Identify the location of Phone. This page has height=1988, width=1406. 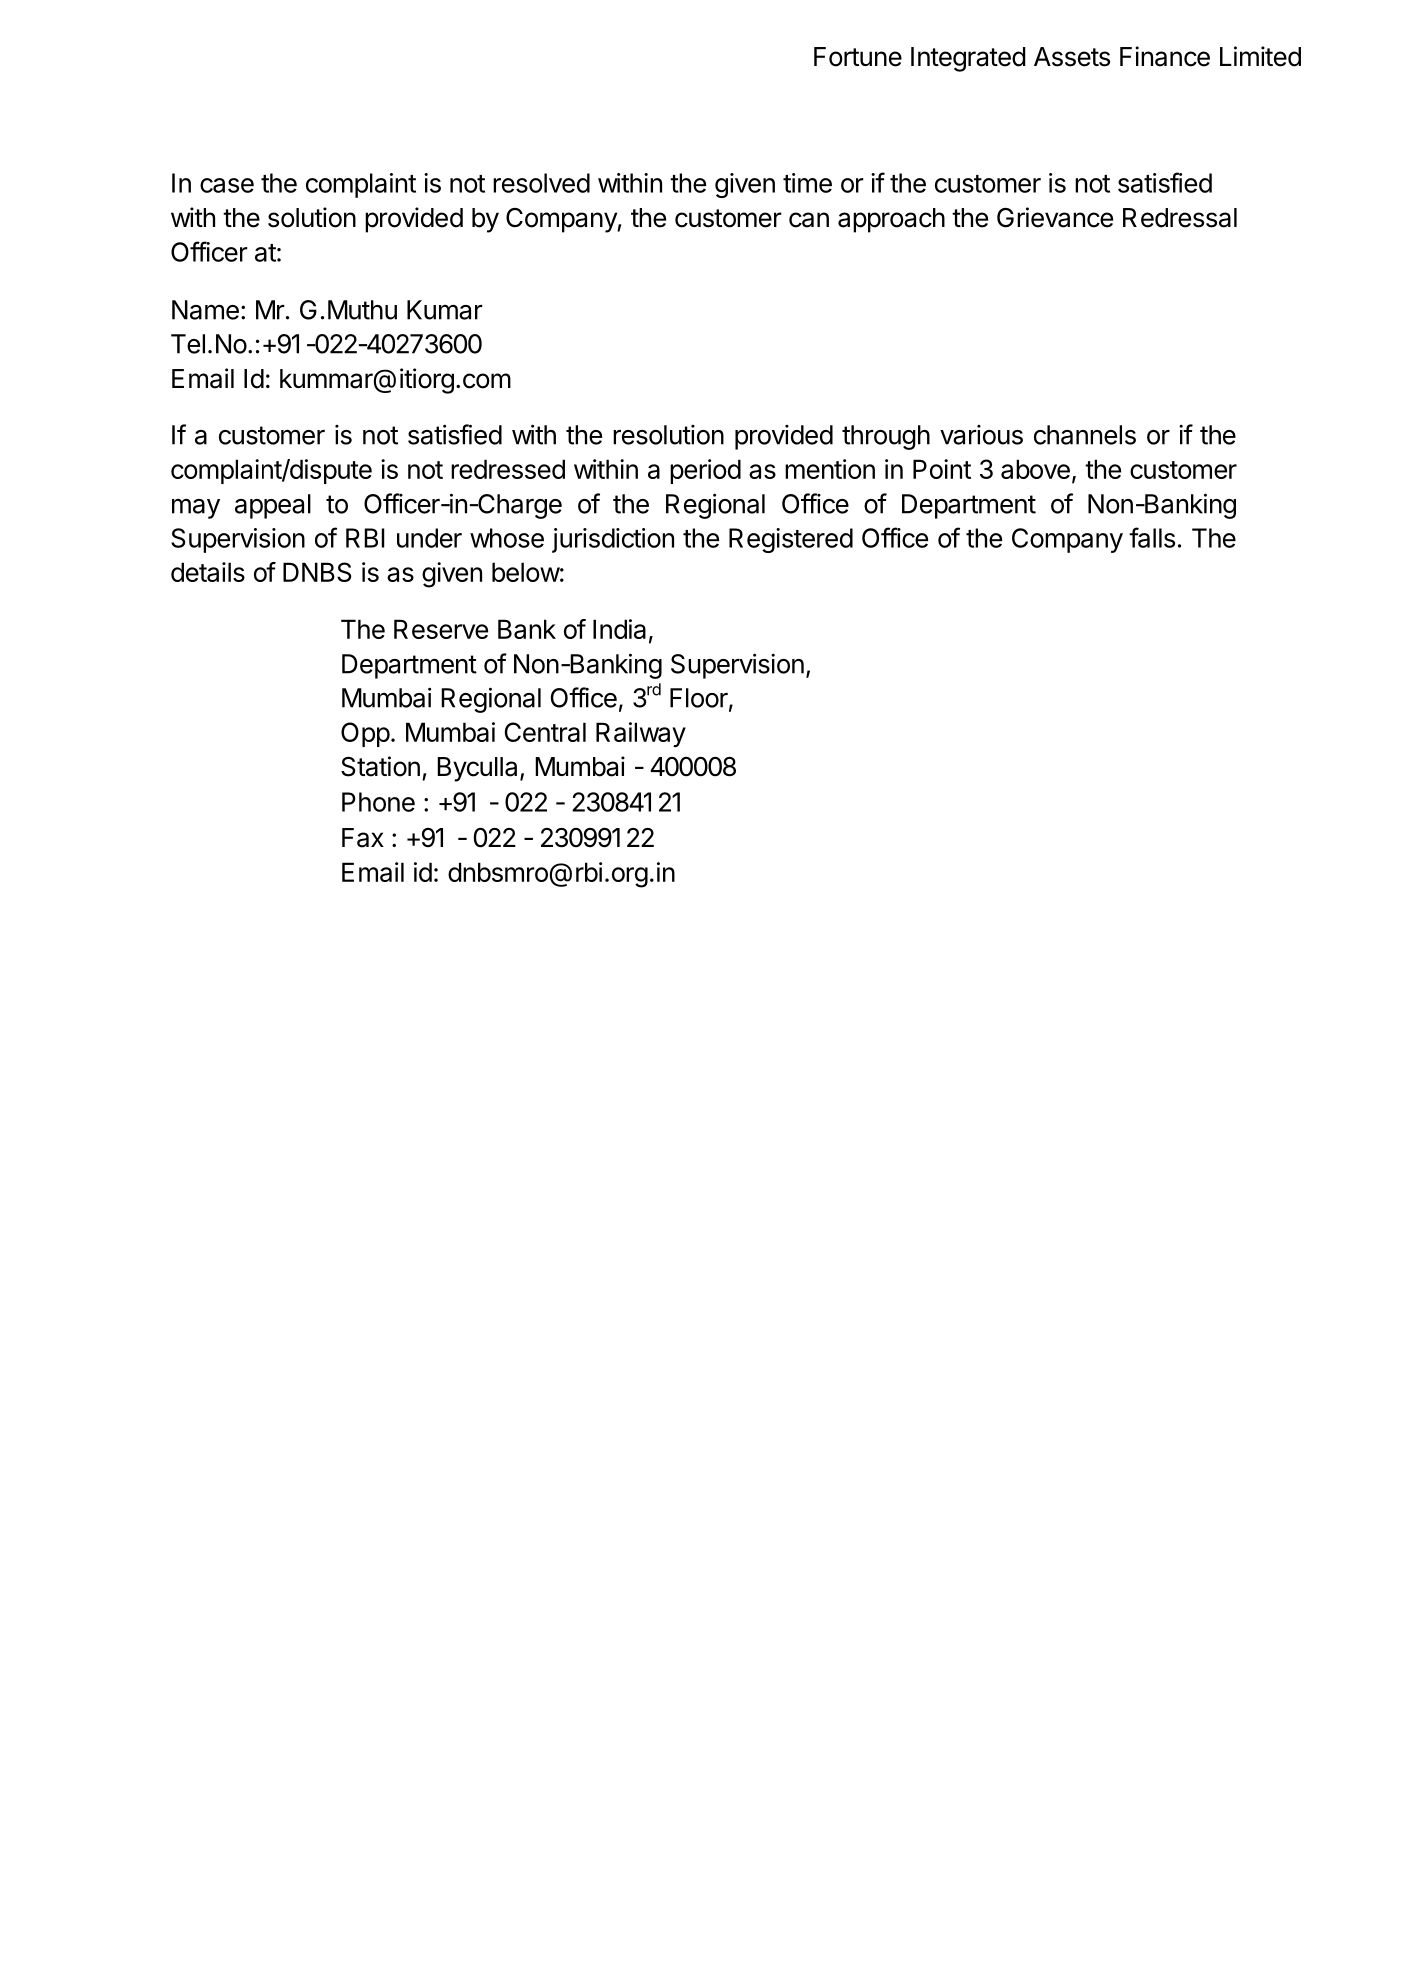
(378, 802).
